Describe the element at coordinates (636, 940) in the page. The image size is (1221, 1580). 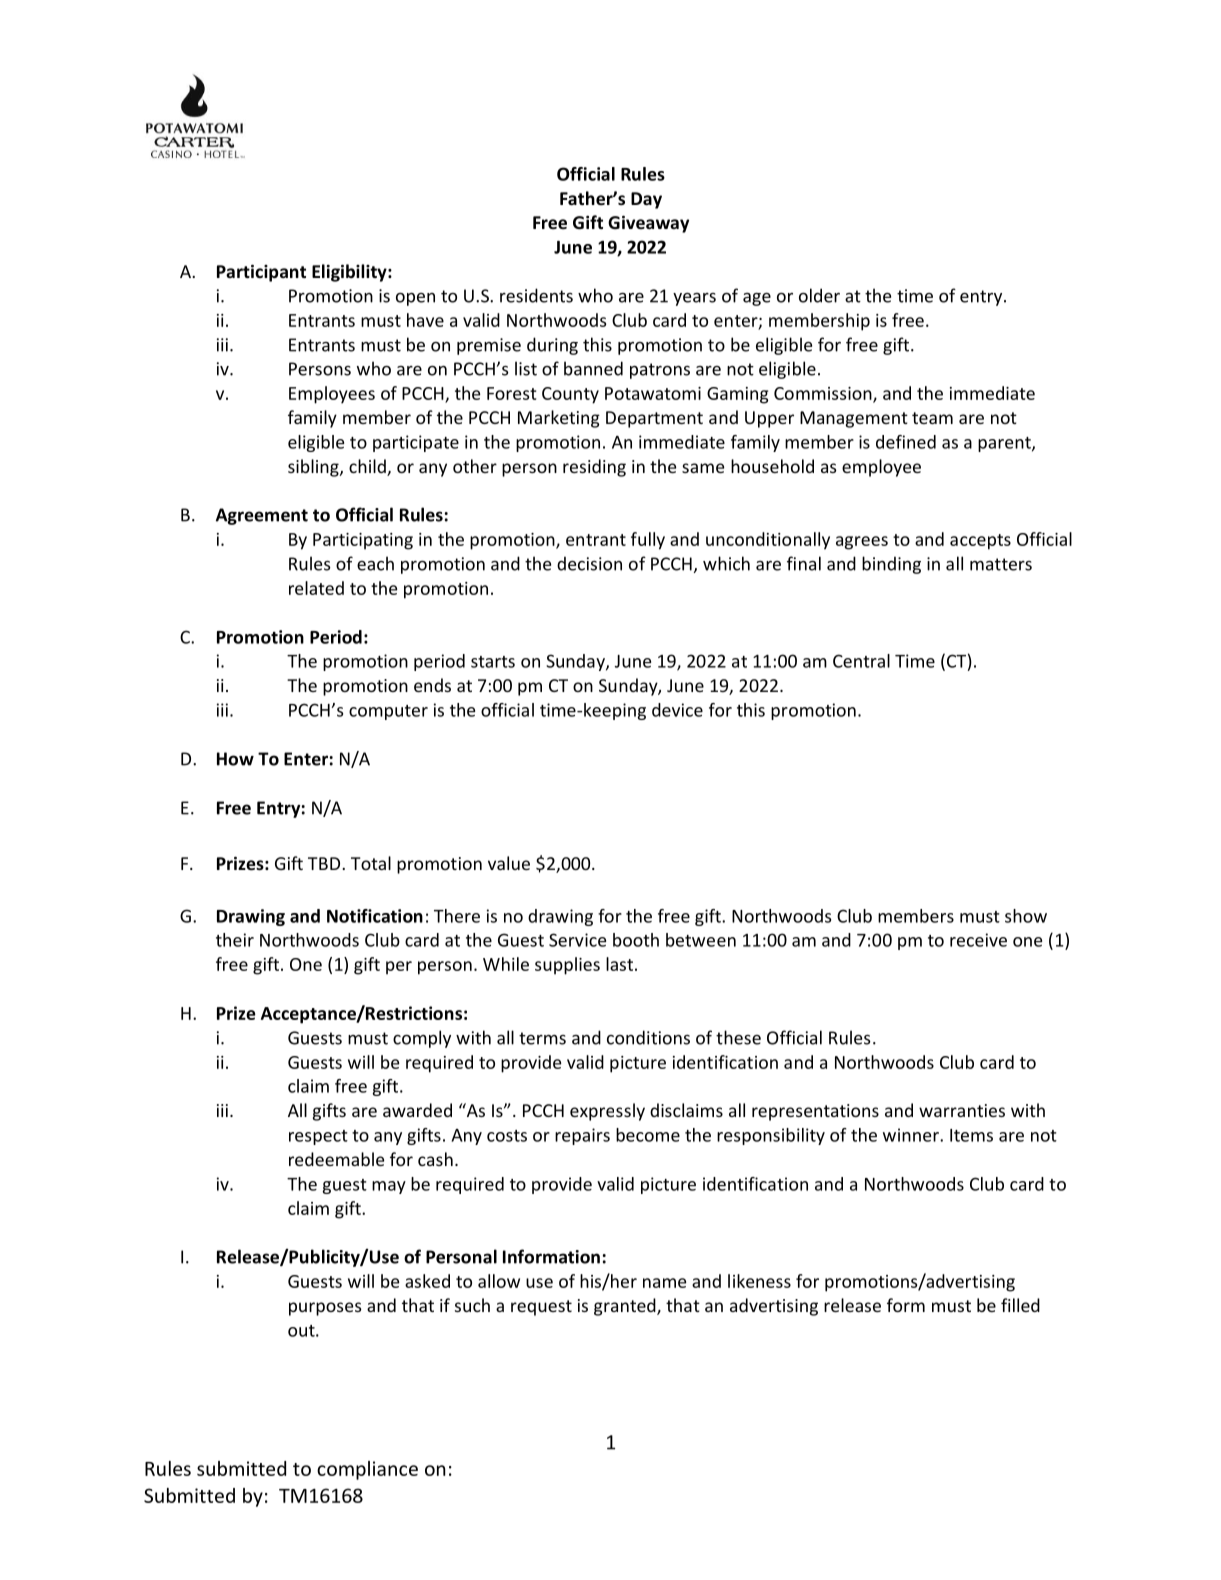
I see `booth` at that location.
